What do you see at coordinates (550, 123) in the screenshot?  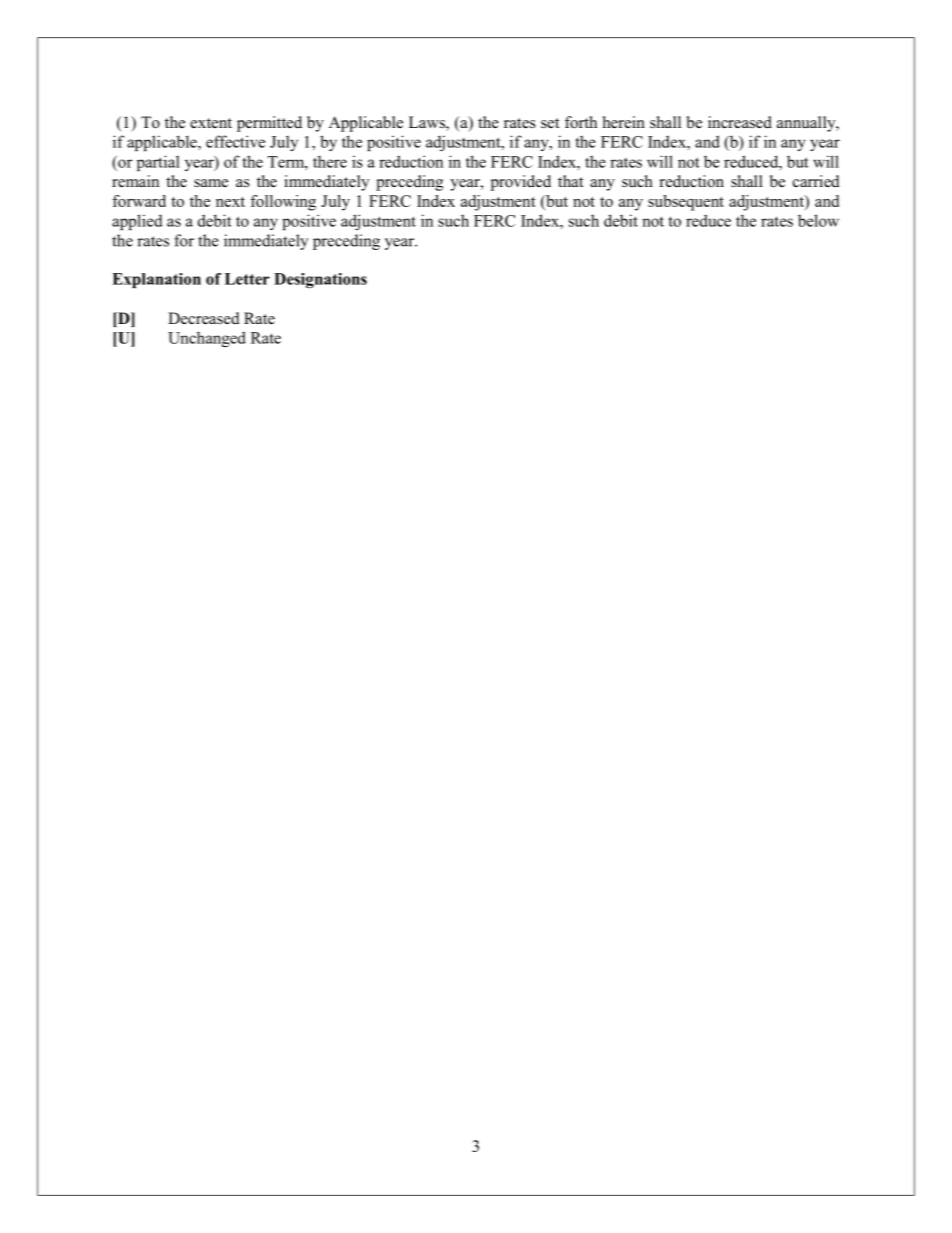 I see `set` at bounding box center [550, 123].
